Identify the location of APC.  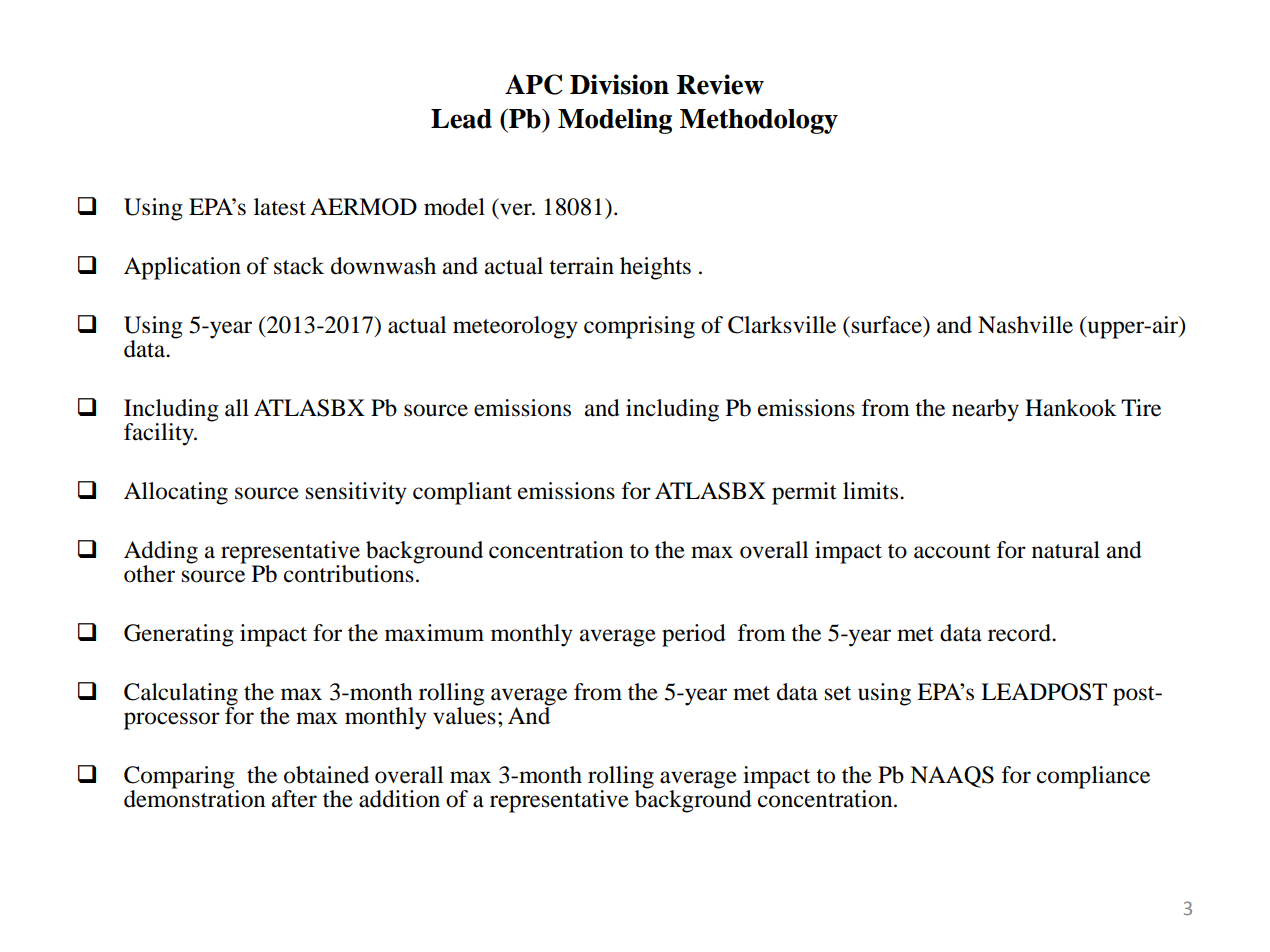
(534, 84).
